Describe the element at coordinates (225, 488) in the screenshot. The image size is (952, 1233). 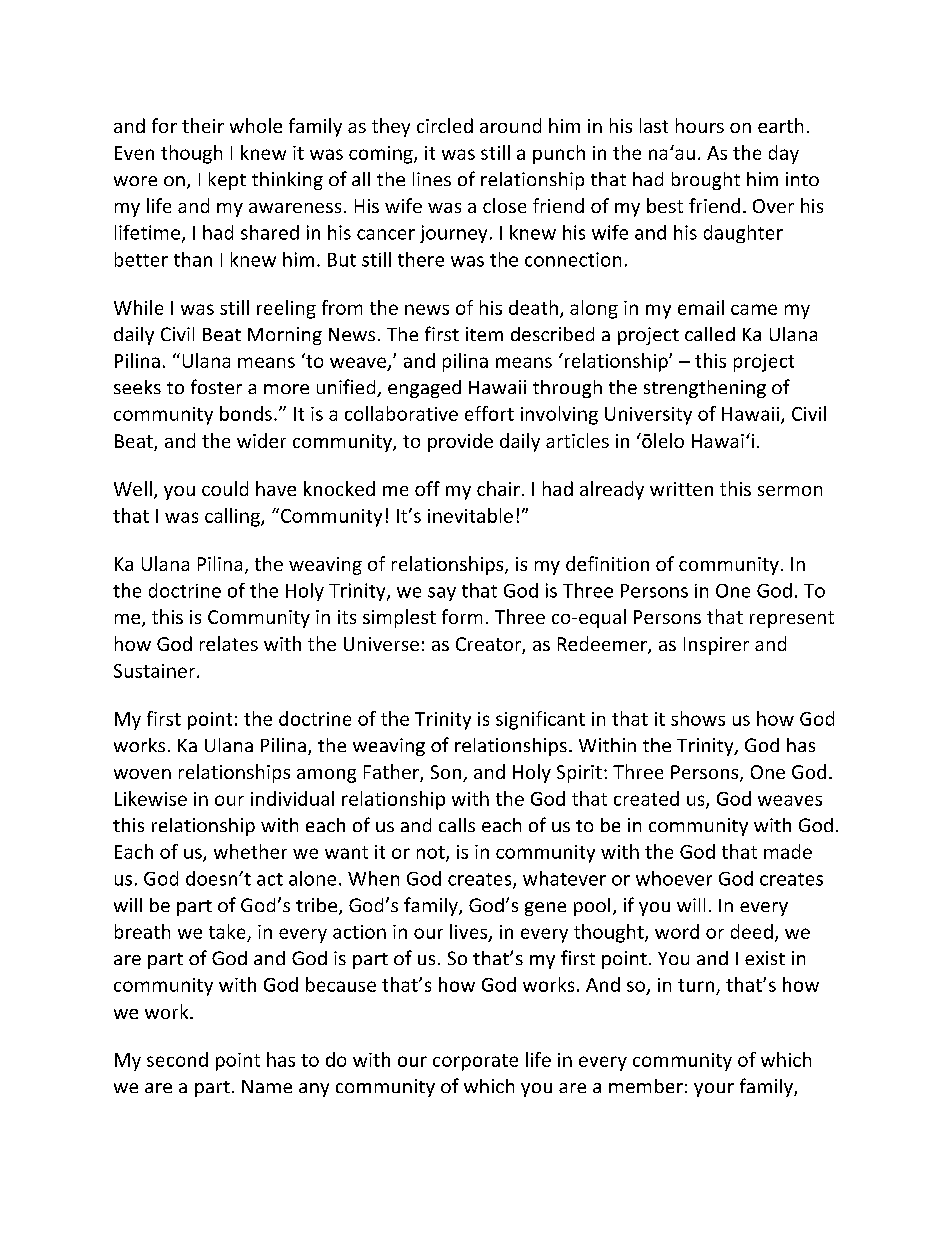
I see `could` at that location.
